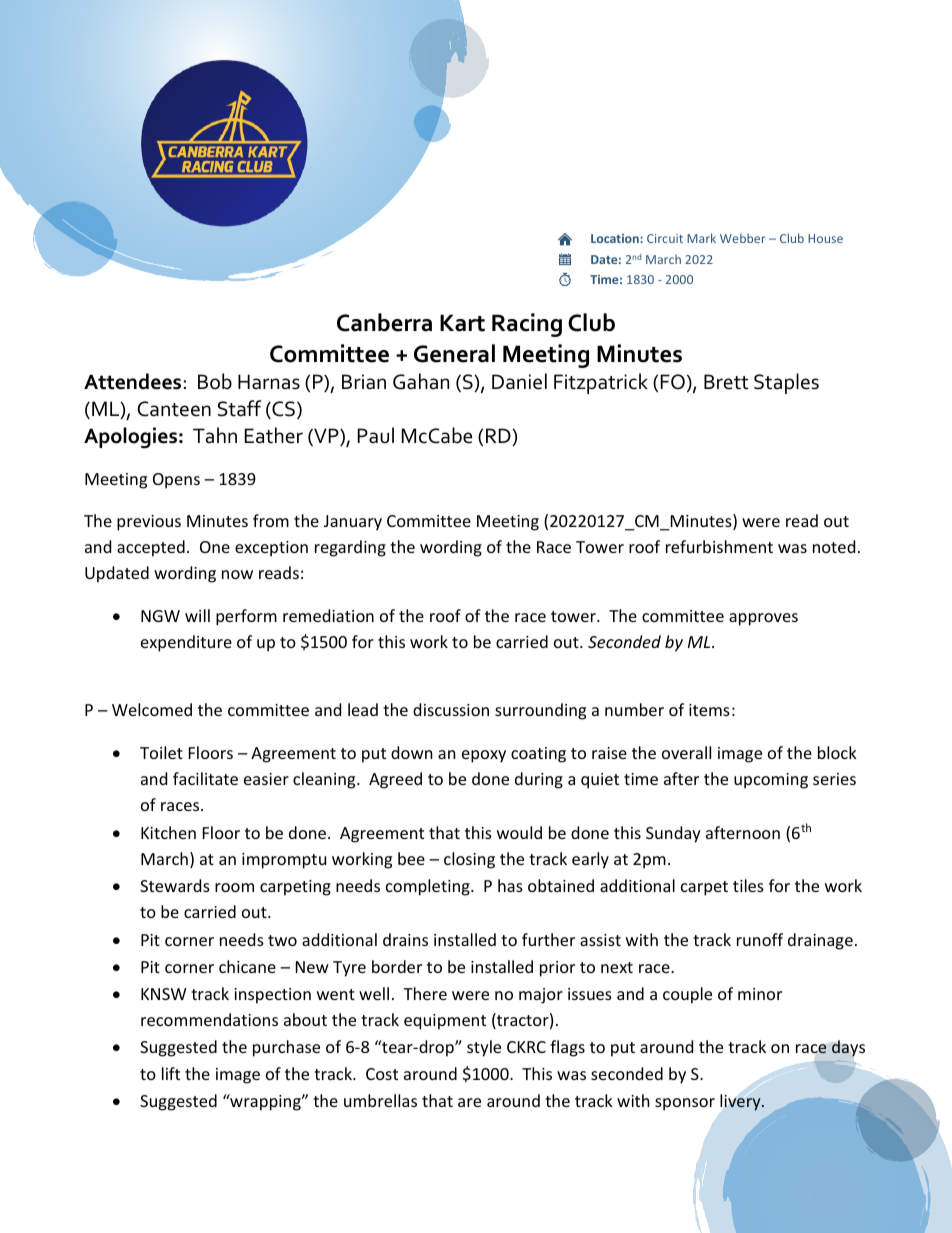  Describe the element at coordinates (384, 322) in the page. I see `Canberra` at that location.
